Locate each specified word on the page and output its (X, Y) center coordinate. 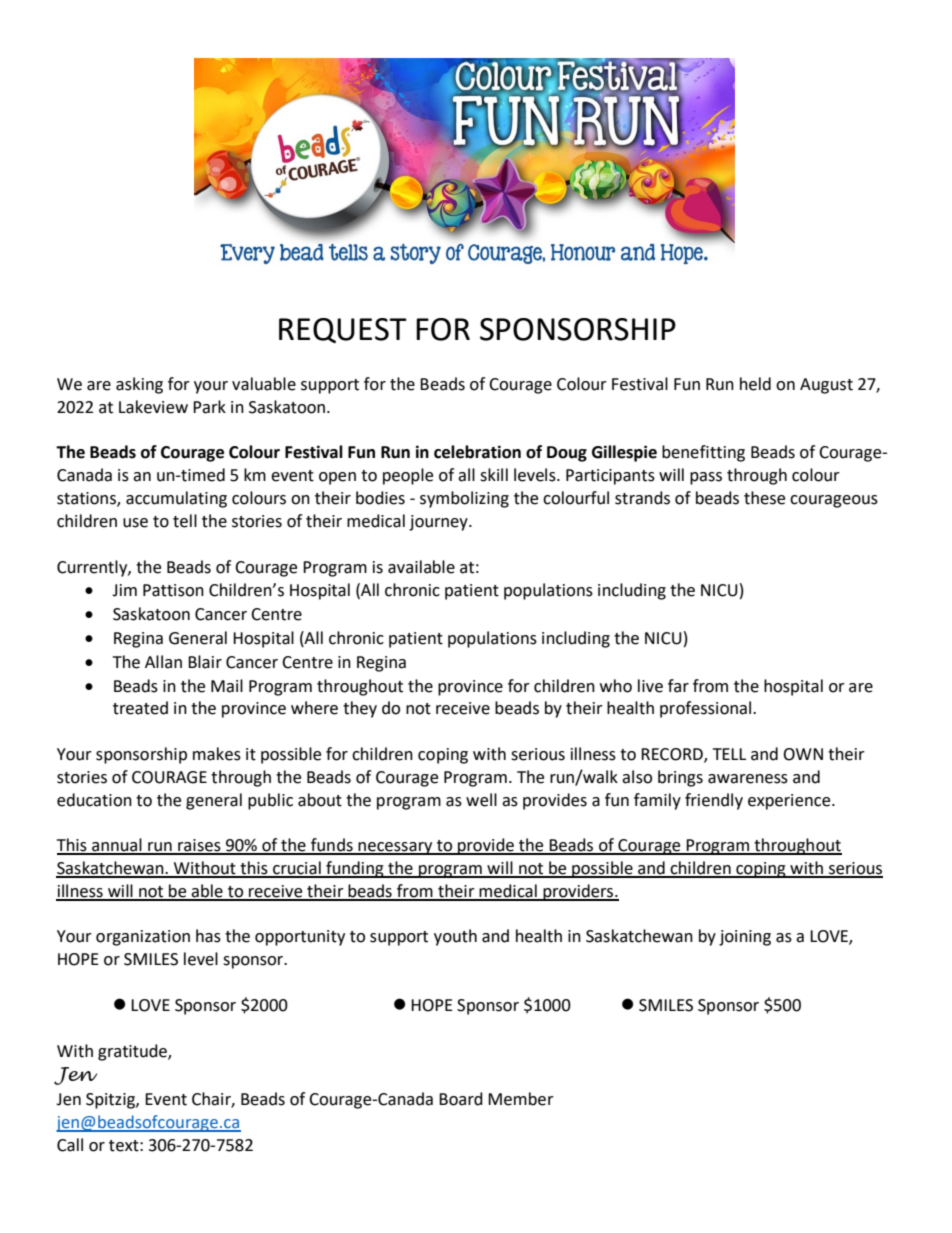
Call (70, 1145)
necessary (396, 848)
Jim (124, 590)
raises (199, 846)
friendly (714, 801)
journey (439, 523)
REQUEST (343, 330)
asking (139, 385)
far (678, 686)
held (755, 384)
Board (461, 1099)
